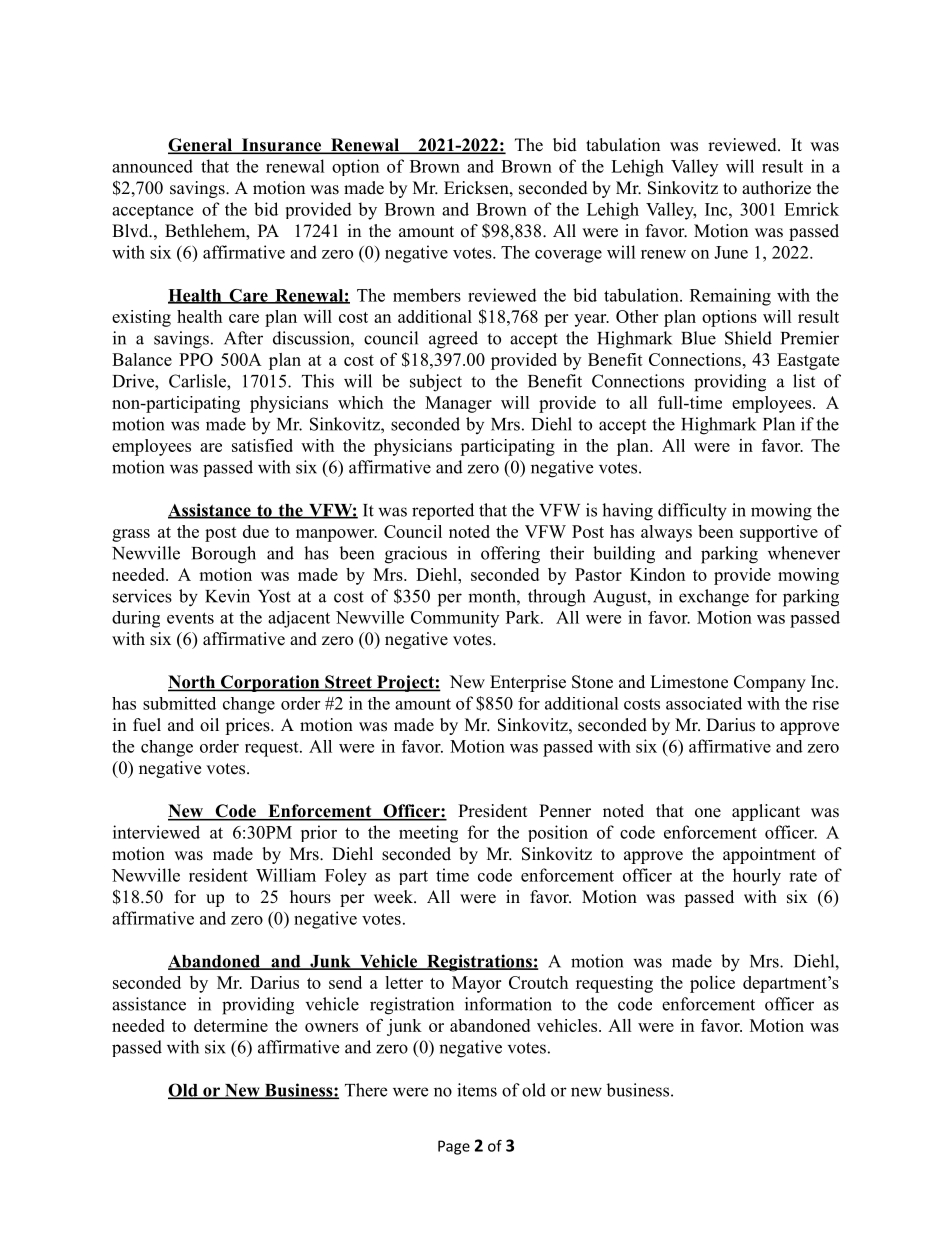  I want to click on Mayor, so click(476, 984).
